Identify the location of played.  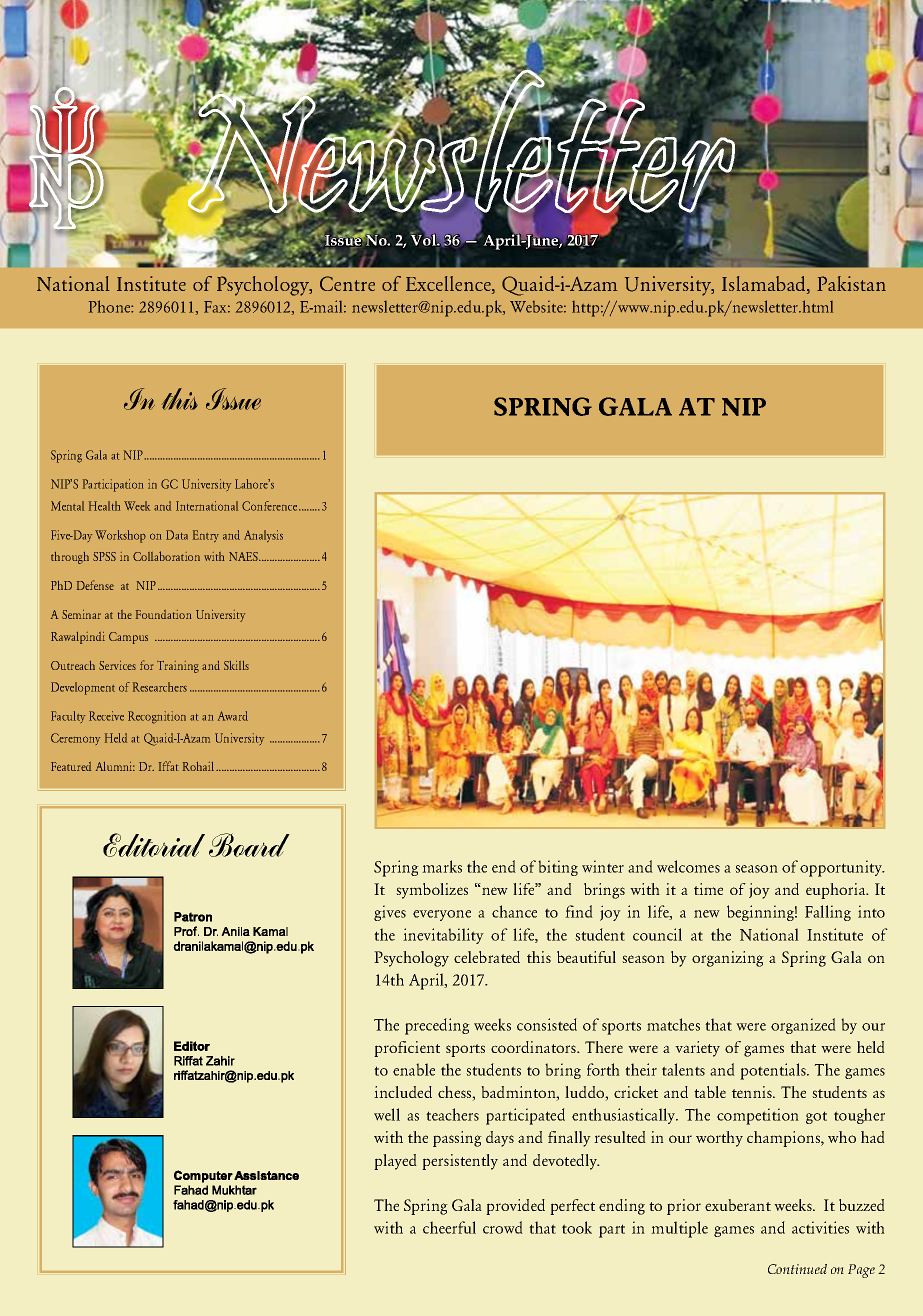
(395, 1162).
